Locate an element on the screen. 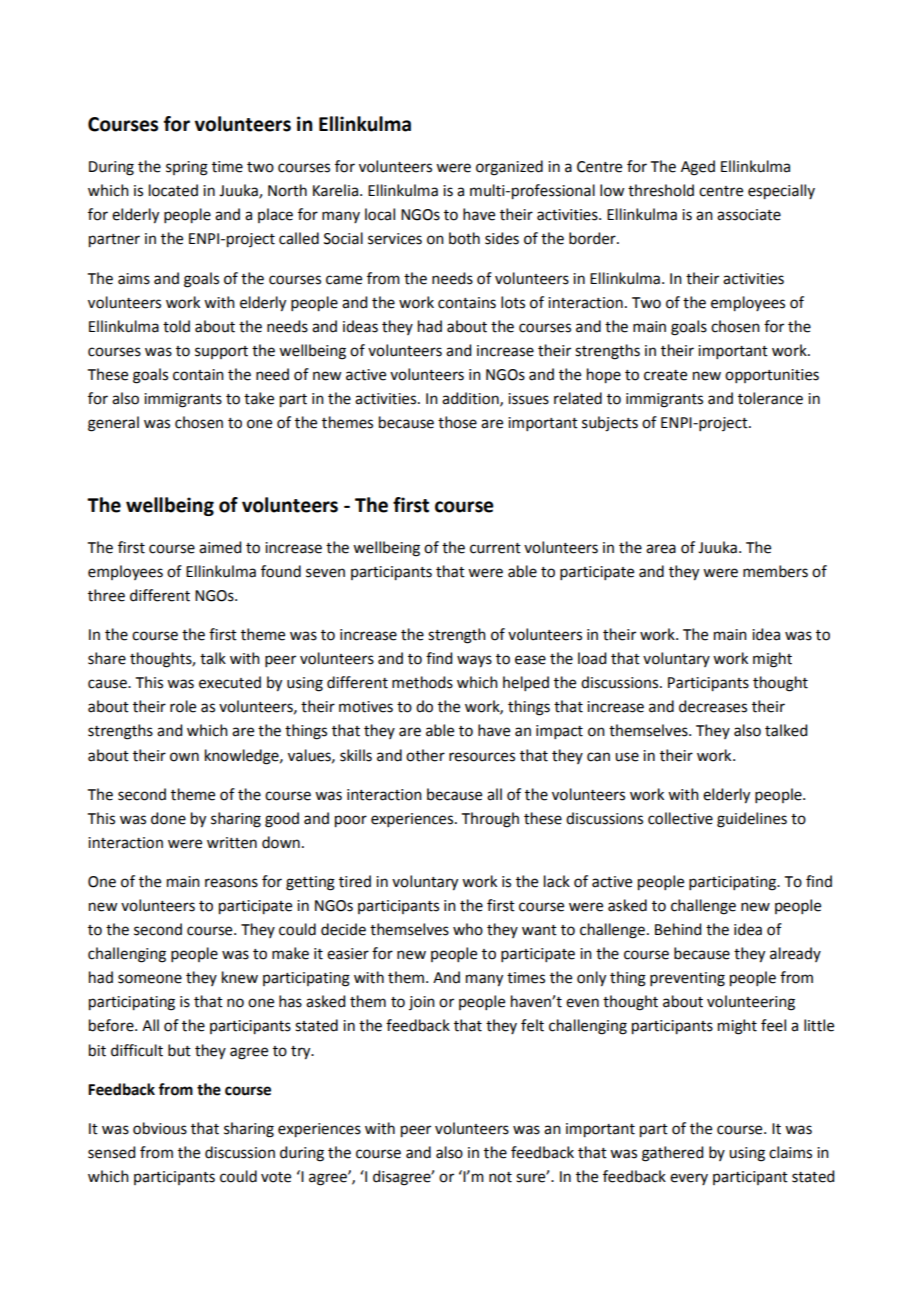 This screenshot has height=1308, width=924. general is located at coordinates (113, 424).
